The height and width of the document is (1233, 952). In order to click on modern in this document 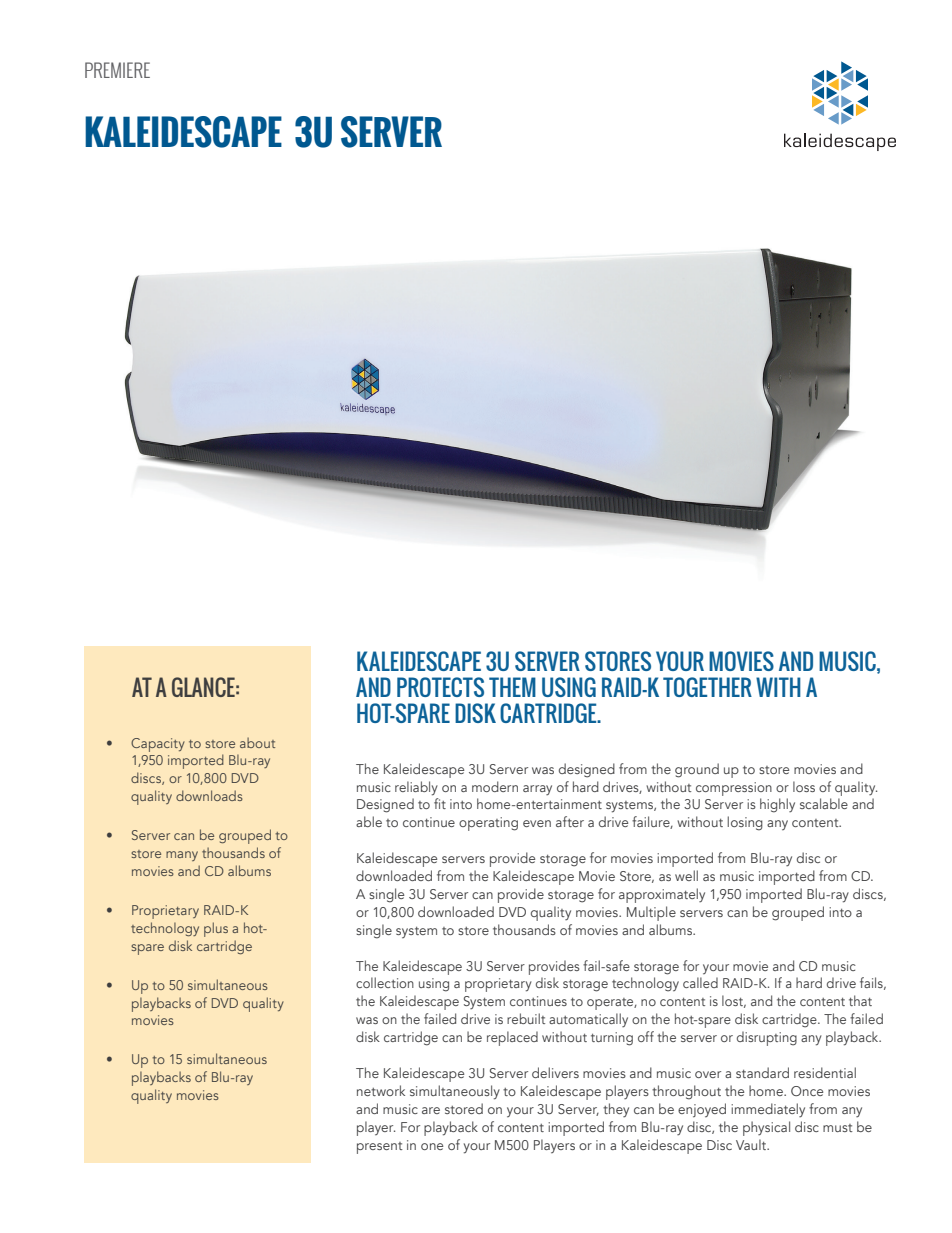, I will do `click(495, 786)`.
